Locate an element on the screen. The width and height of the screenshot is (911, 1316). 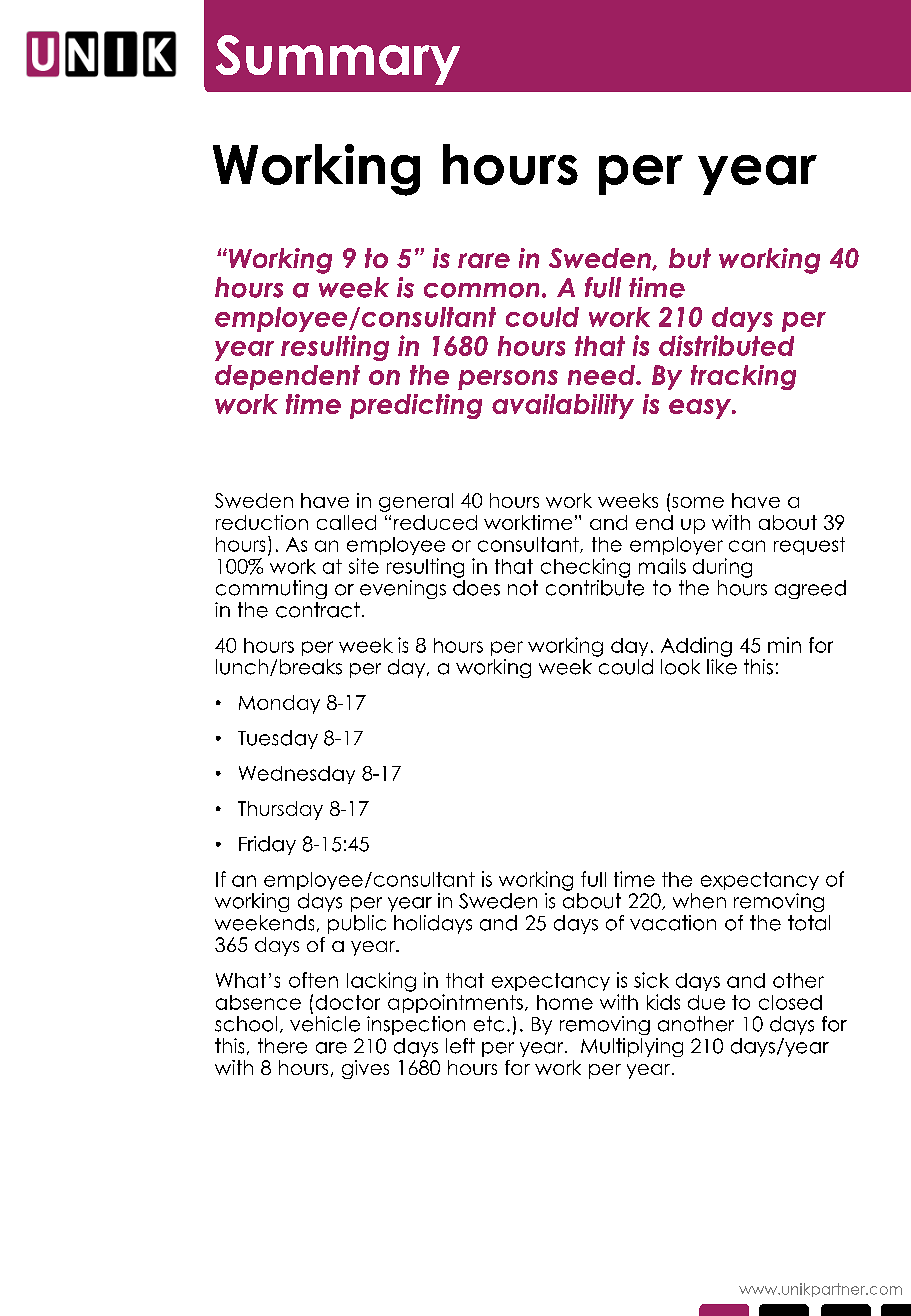
Summary is located at coordinates (338, 60).
